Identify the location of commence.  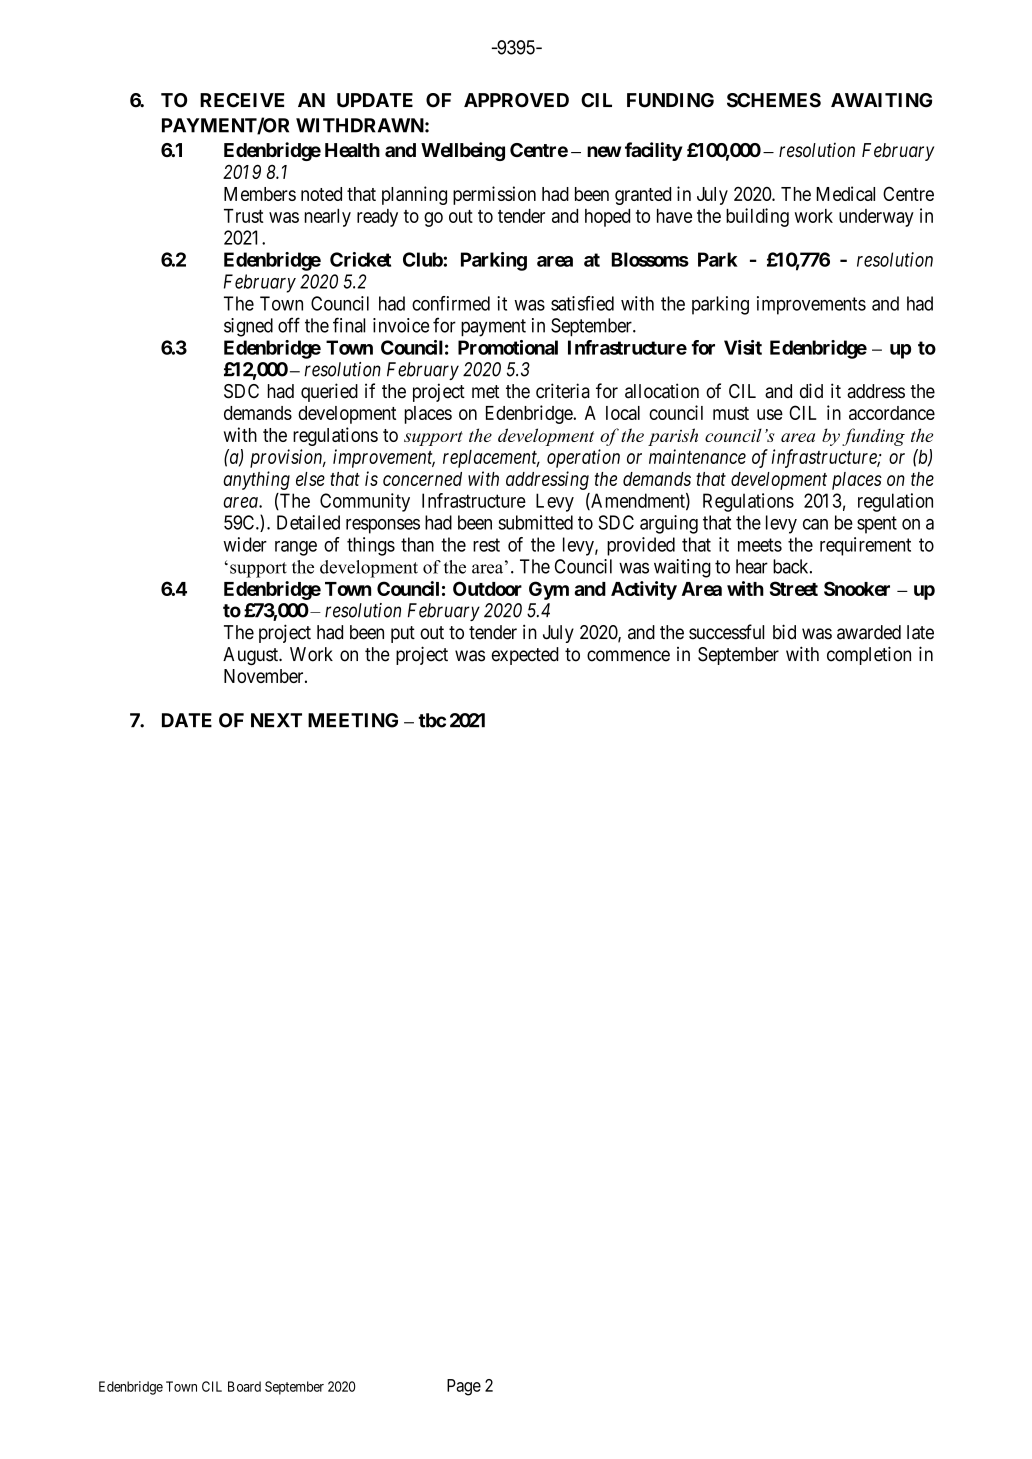
(628, 656).
